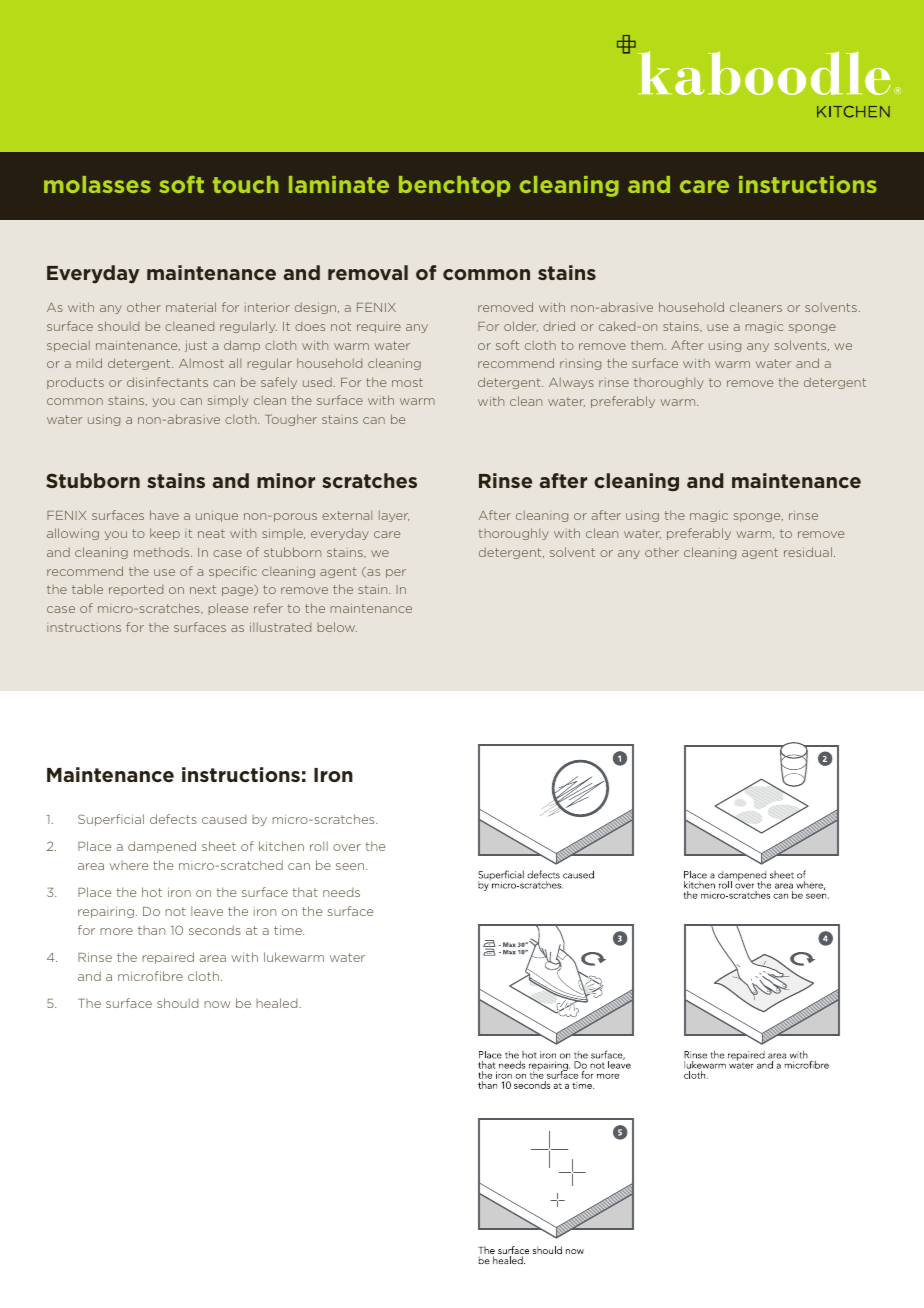 This screenshot has height=1308, width=924. I want to click on below, so click(337, 627).
